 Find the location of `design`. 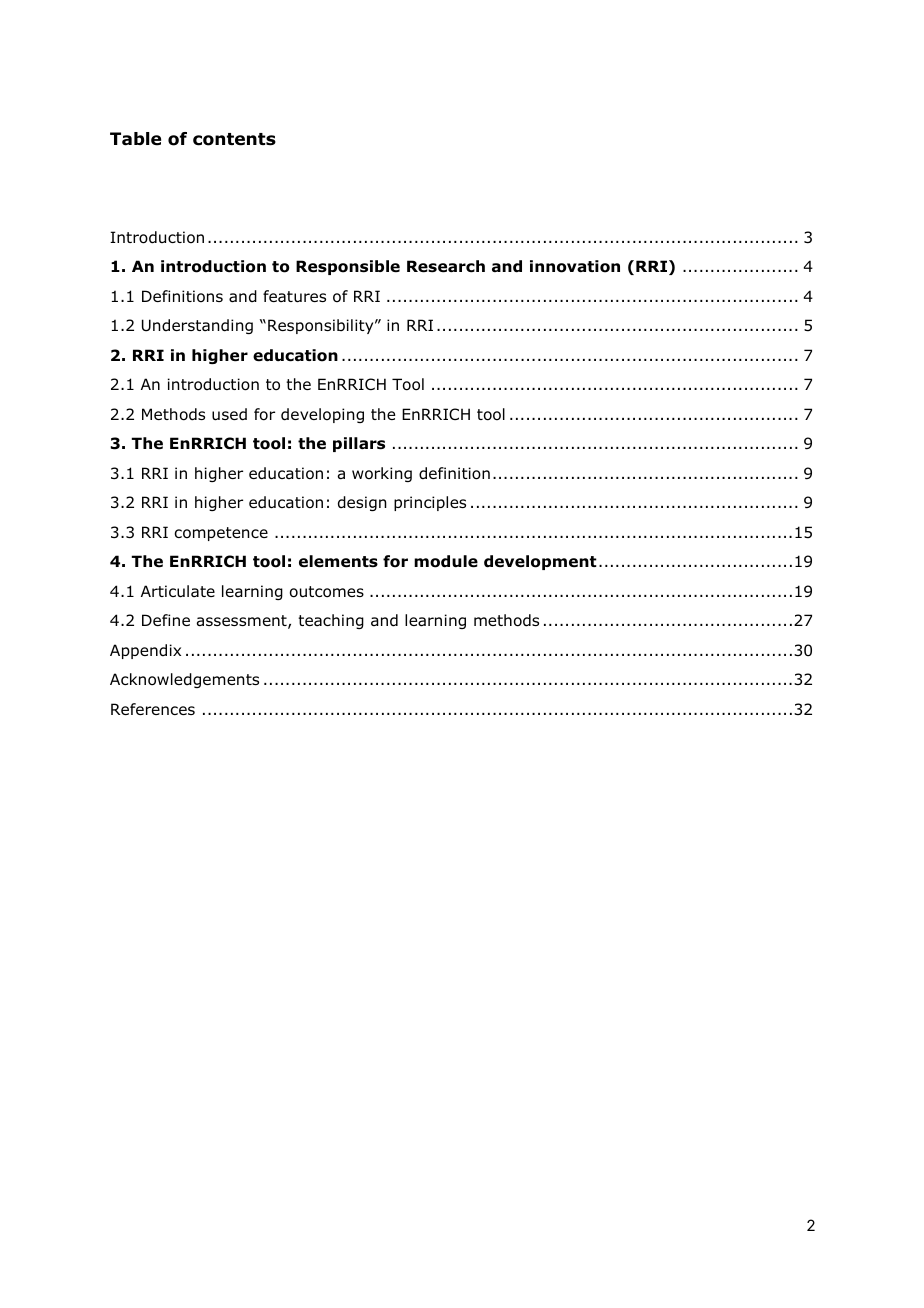

design is located at coordinates (362, 503).
